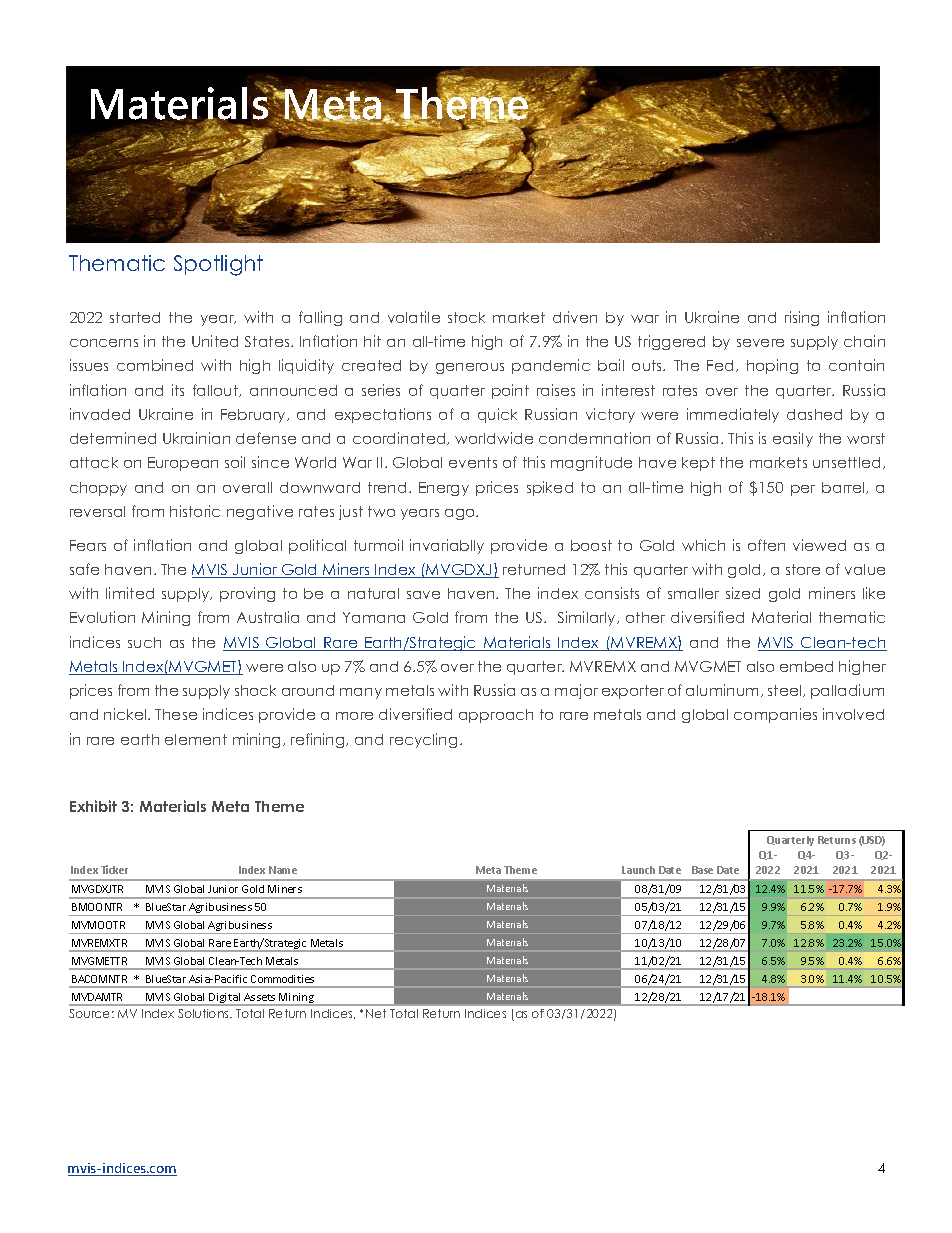  What do you see at coordinates (225, 999) in the image?
I see `Digital` at bounding box center [225, 999].
